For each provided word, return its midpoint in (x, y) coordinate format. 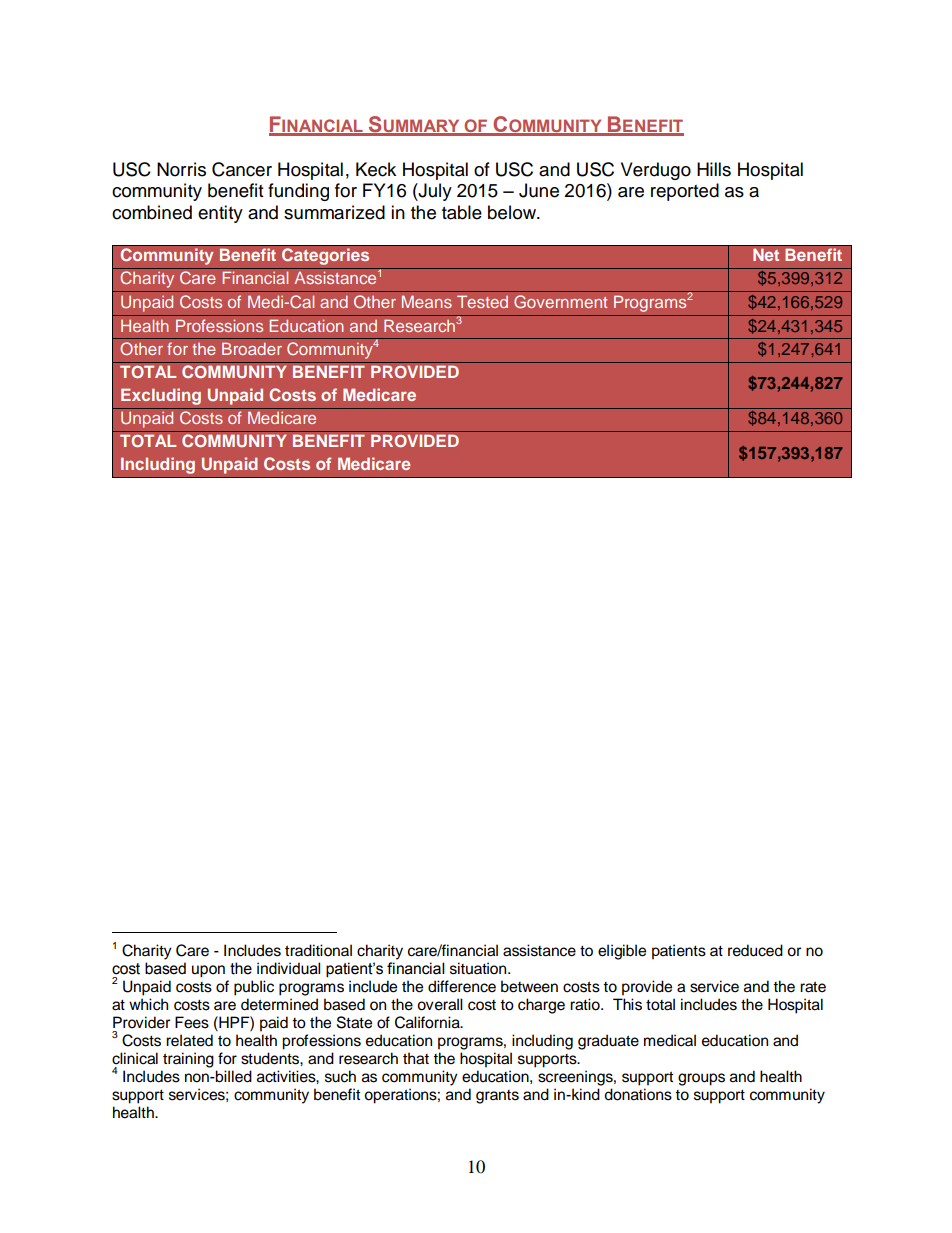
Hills (714, 169)
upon (208, 971)
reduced (755, 950)
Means (427, 301)
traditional (318, 950)
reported (685, 192)
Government (560, 301)
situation (479, 968)
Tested (482, 301)
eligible (622, 952)
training (188, 1060)
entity (220, 214)
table (462, 212)
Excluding (161, 396)
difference (462, 986)
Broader (252, 348)
